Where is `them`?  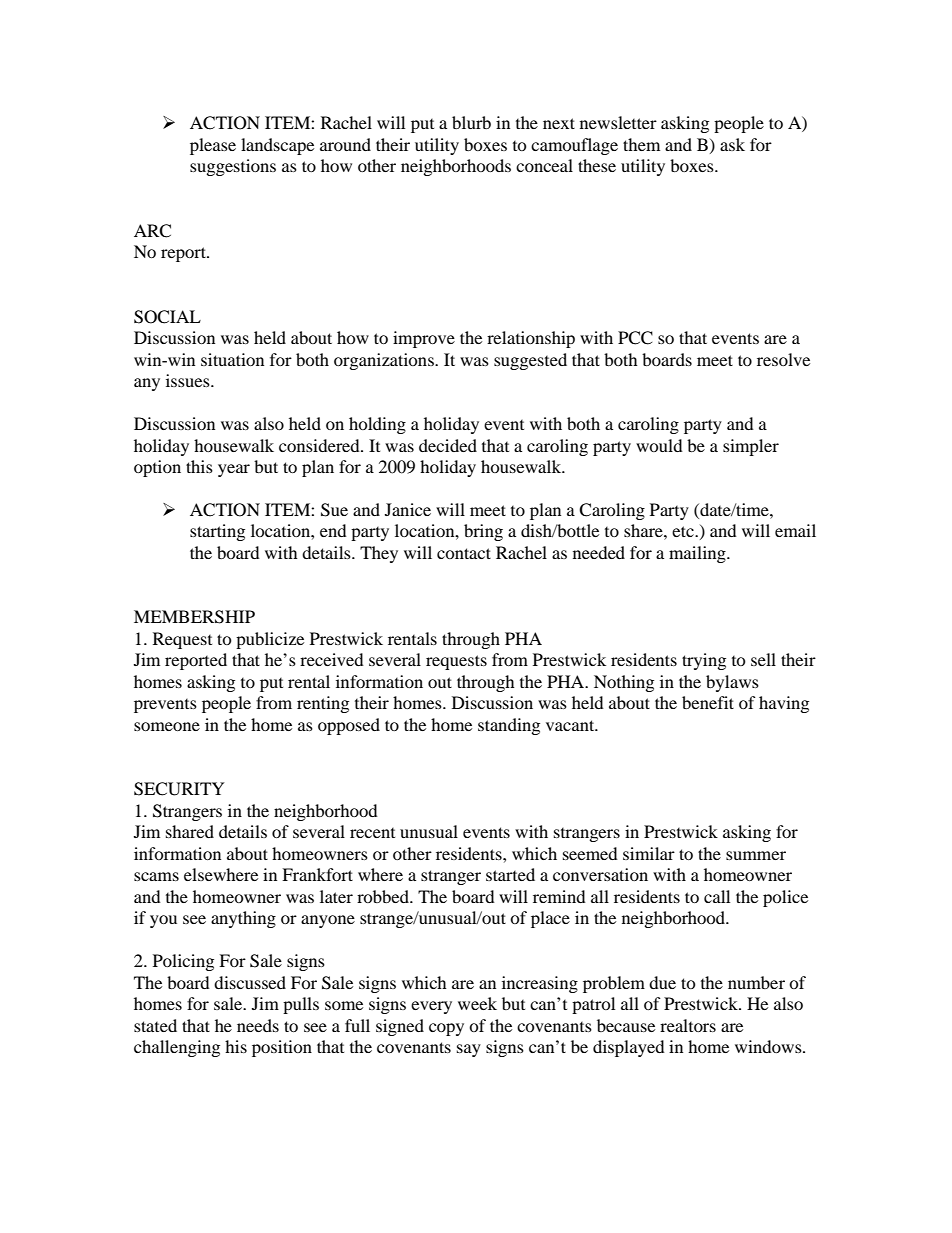
them is located at coordinates (641, 144).
